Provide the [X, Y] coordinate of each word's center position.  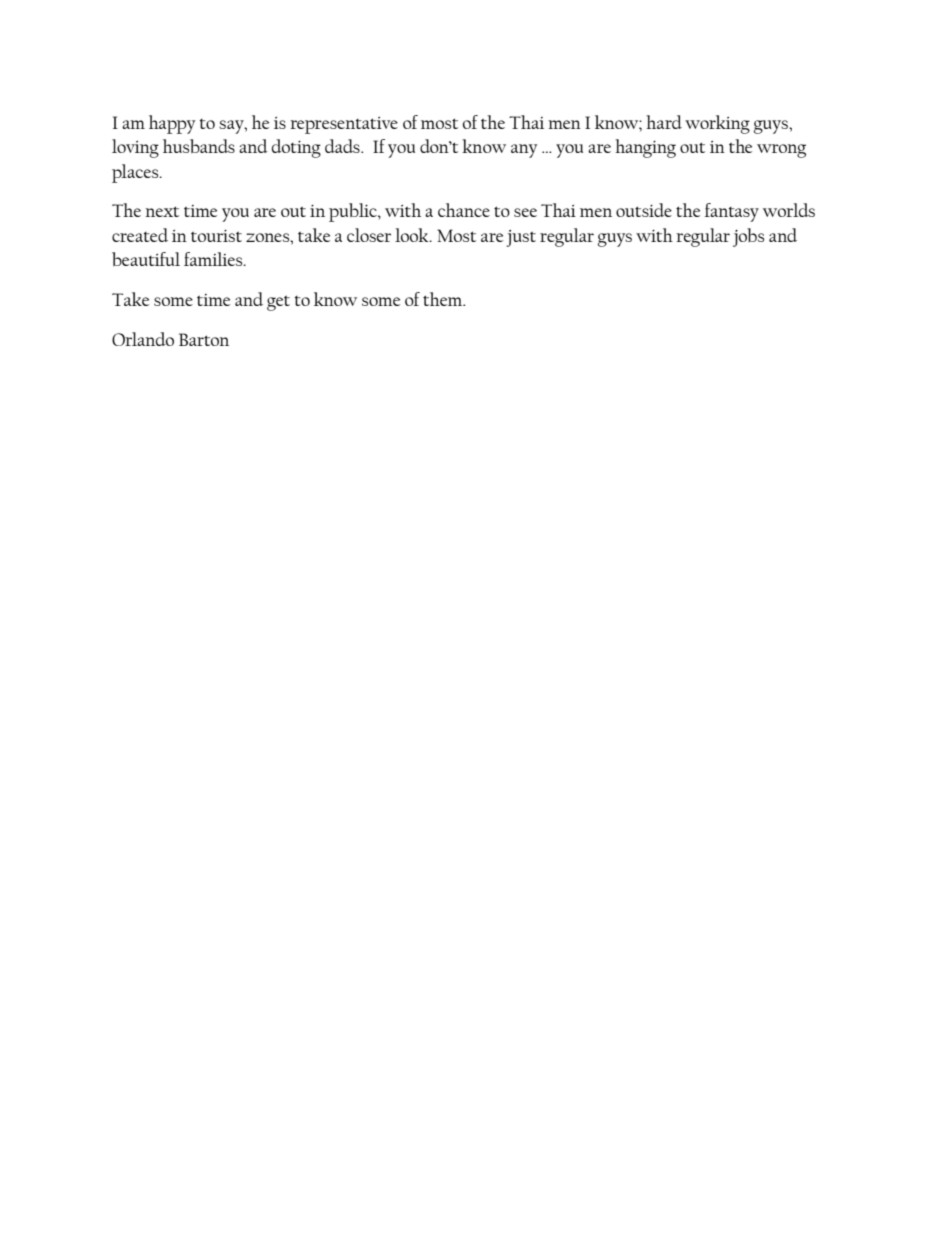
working [717, 124]
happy [172, 124]
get [278, 303]
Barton [204, 339]
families [214, 259]
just [521, 238]
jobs [748, 237]
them [444, 299]
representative [344, 125]
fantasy [732, 212]
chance [464, 210]
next [162, 211]
